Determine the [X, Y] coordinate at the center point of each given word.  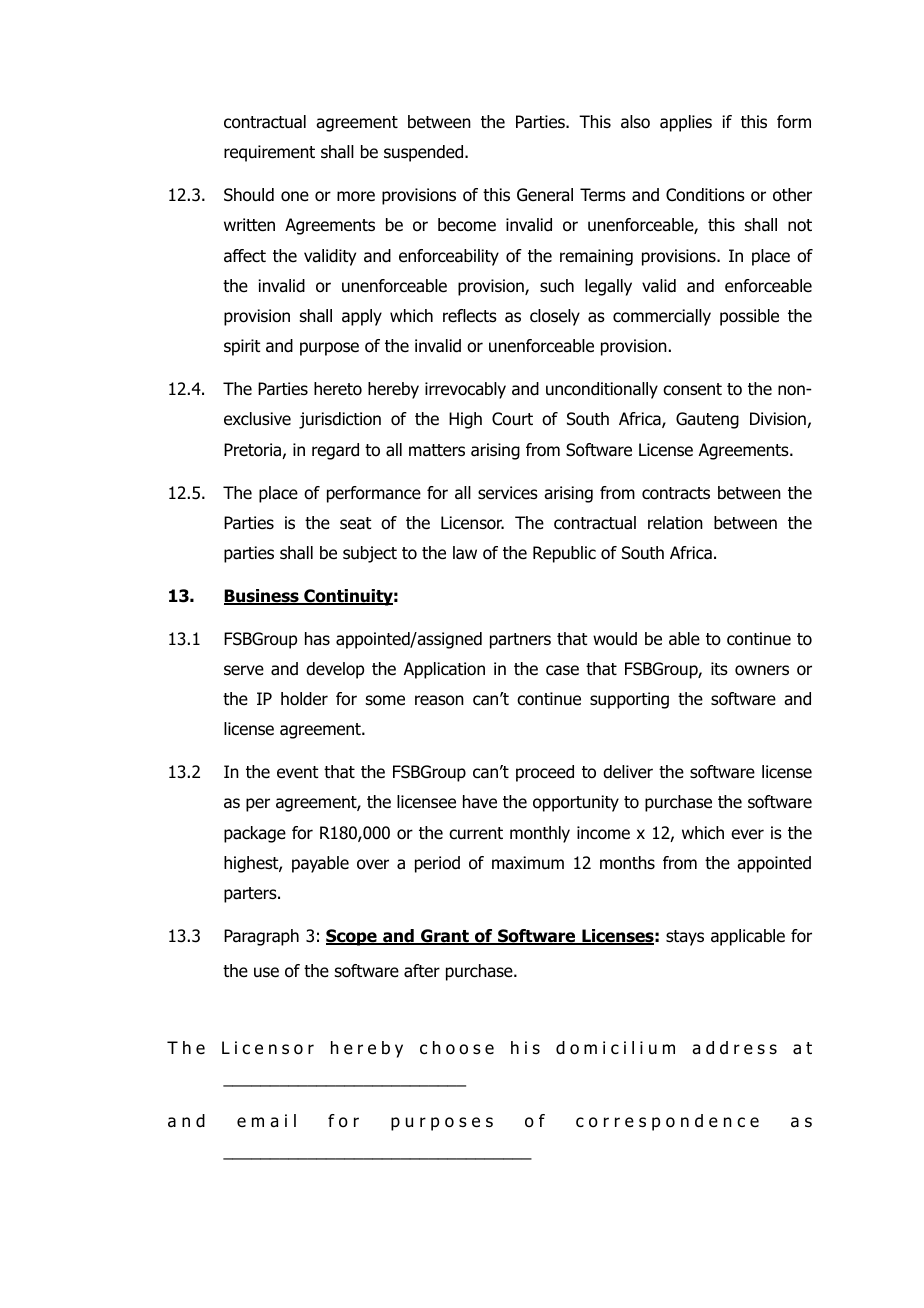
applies [686, 123]
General [545, 195]
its [719, 668]
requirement [269, 153]
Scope [352, 937]
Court [512, 419]
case [562, 670]
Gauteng [707, 420]
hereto [338, 389]
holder [304, 699]
